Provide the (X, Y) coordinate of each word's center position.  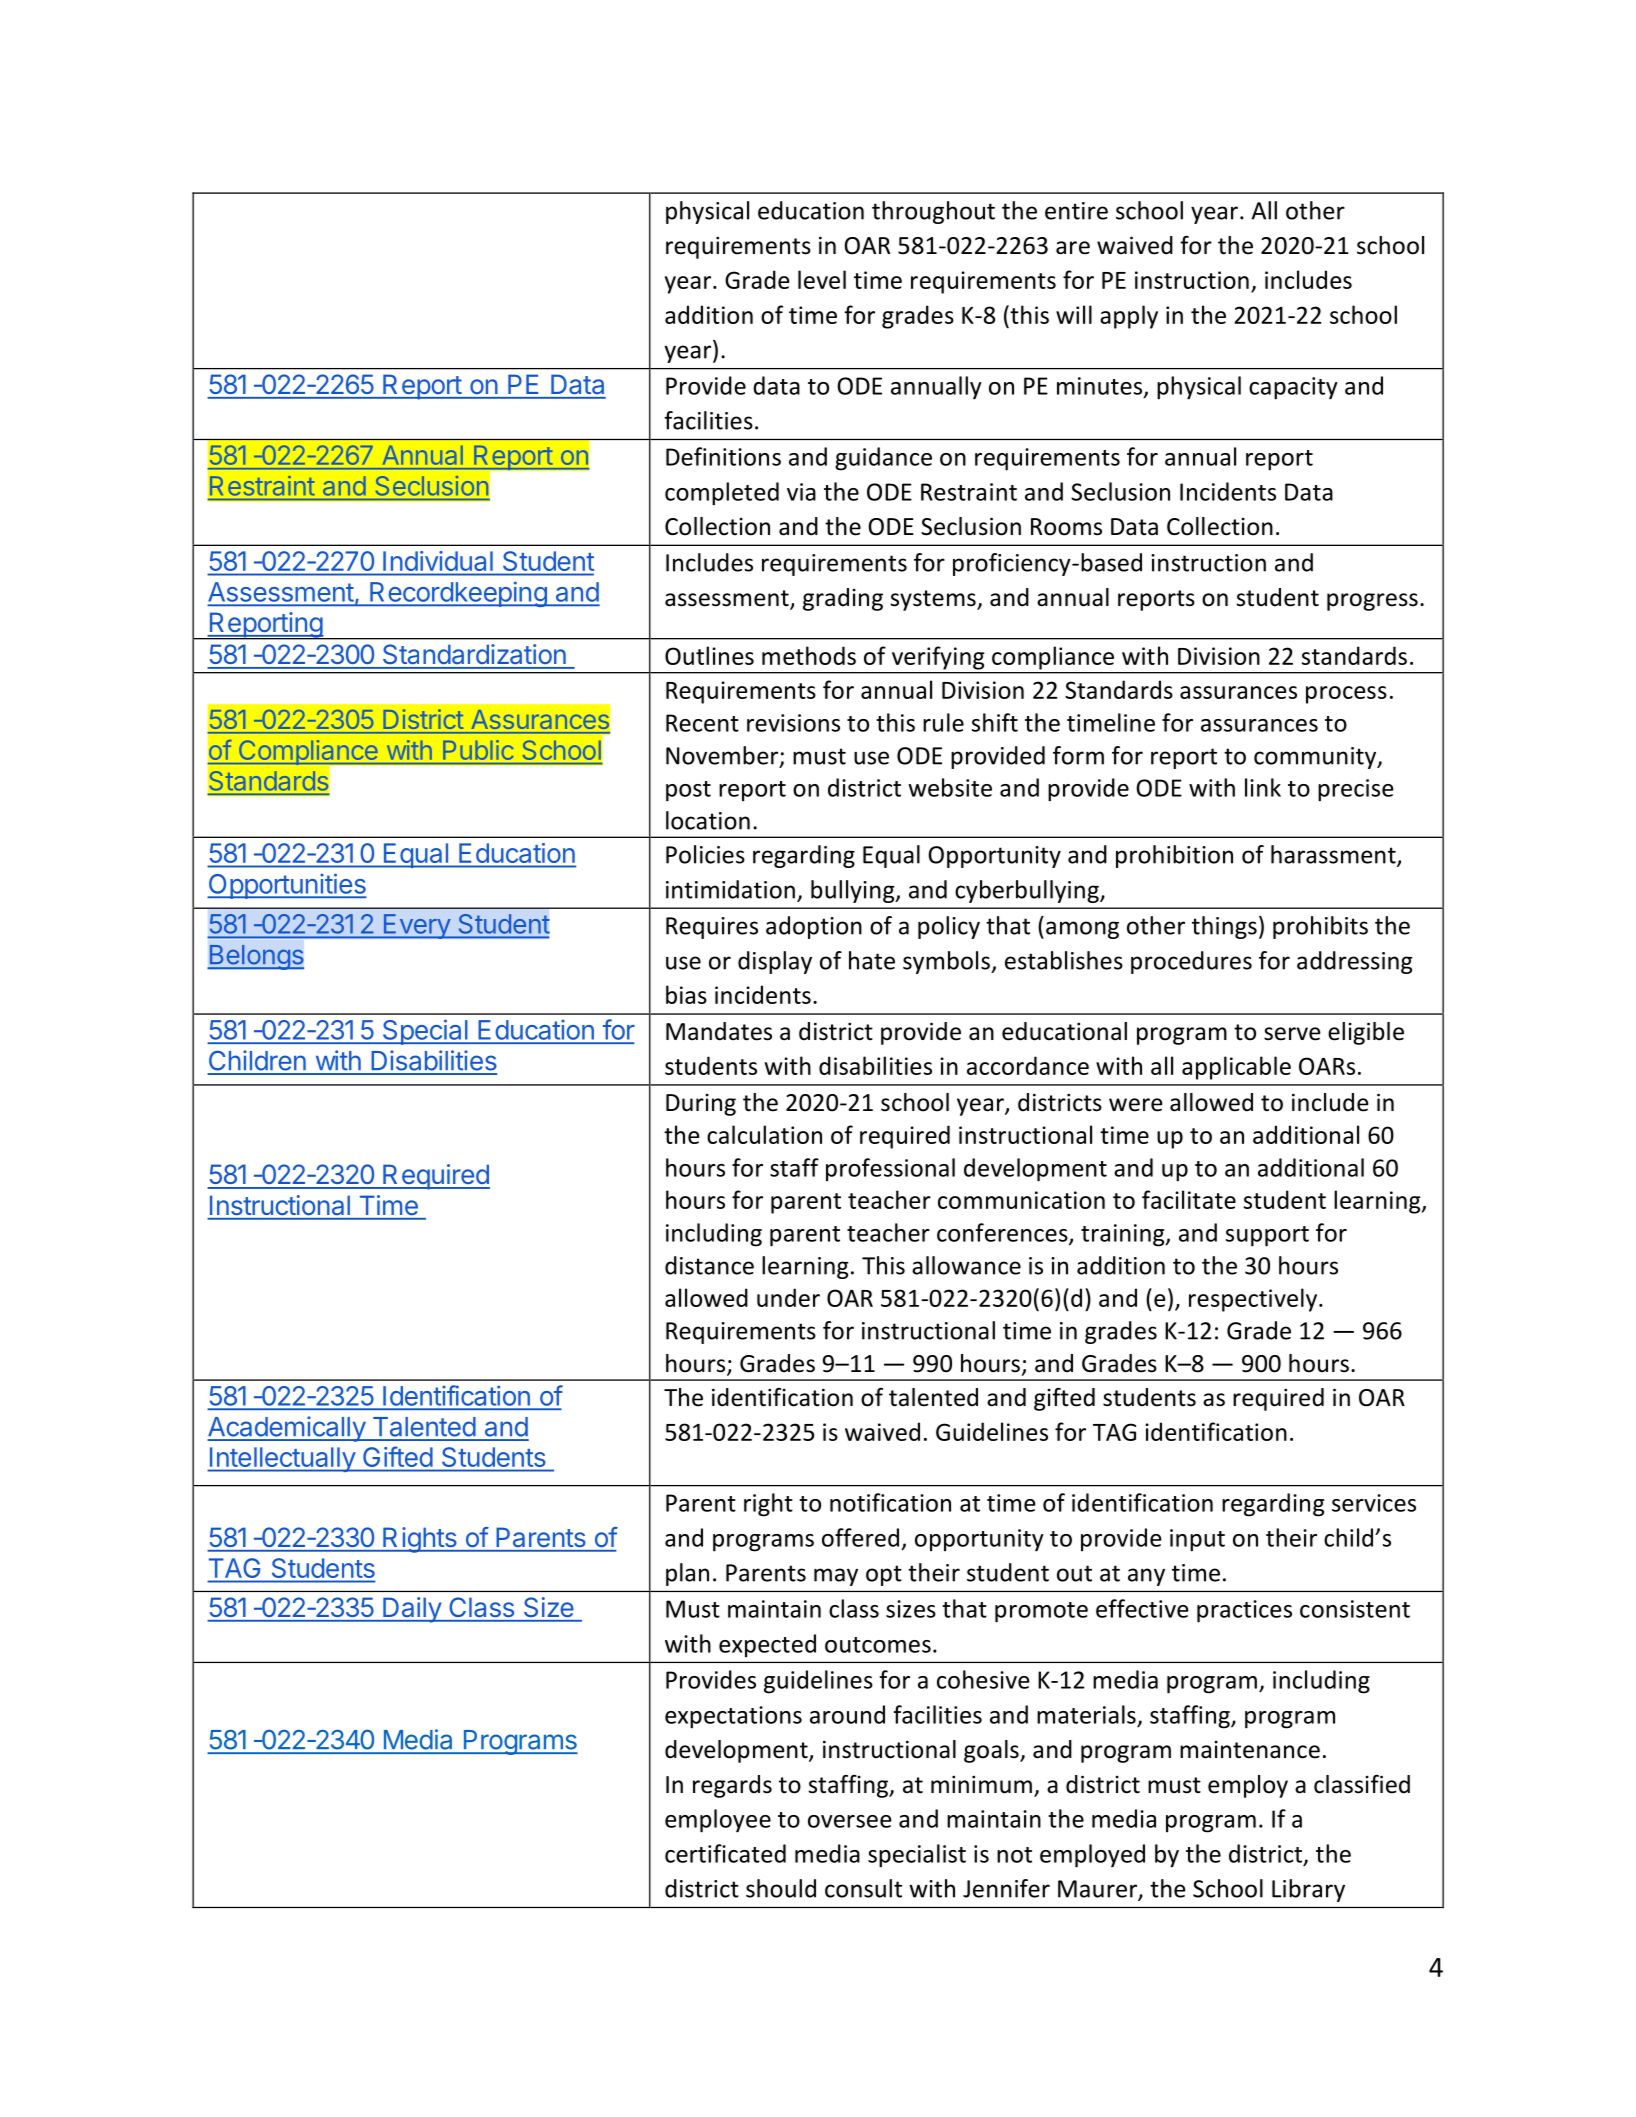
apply (1129, 317)
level (822, 279)
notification (890, 1502)
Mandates (719, 1031)
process (1346, 695)
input (1197, 1540)
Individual (438, 561)
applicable (1236, 1068)
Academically (287, 1429)
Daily (412, 1610)
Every (416, 926)
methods (809, 655)
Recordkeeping (458, 594)
